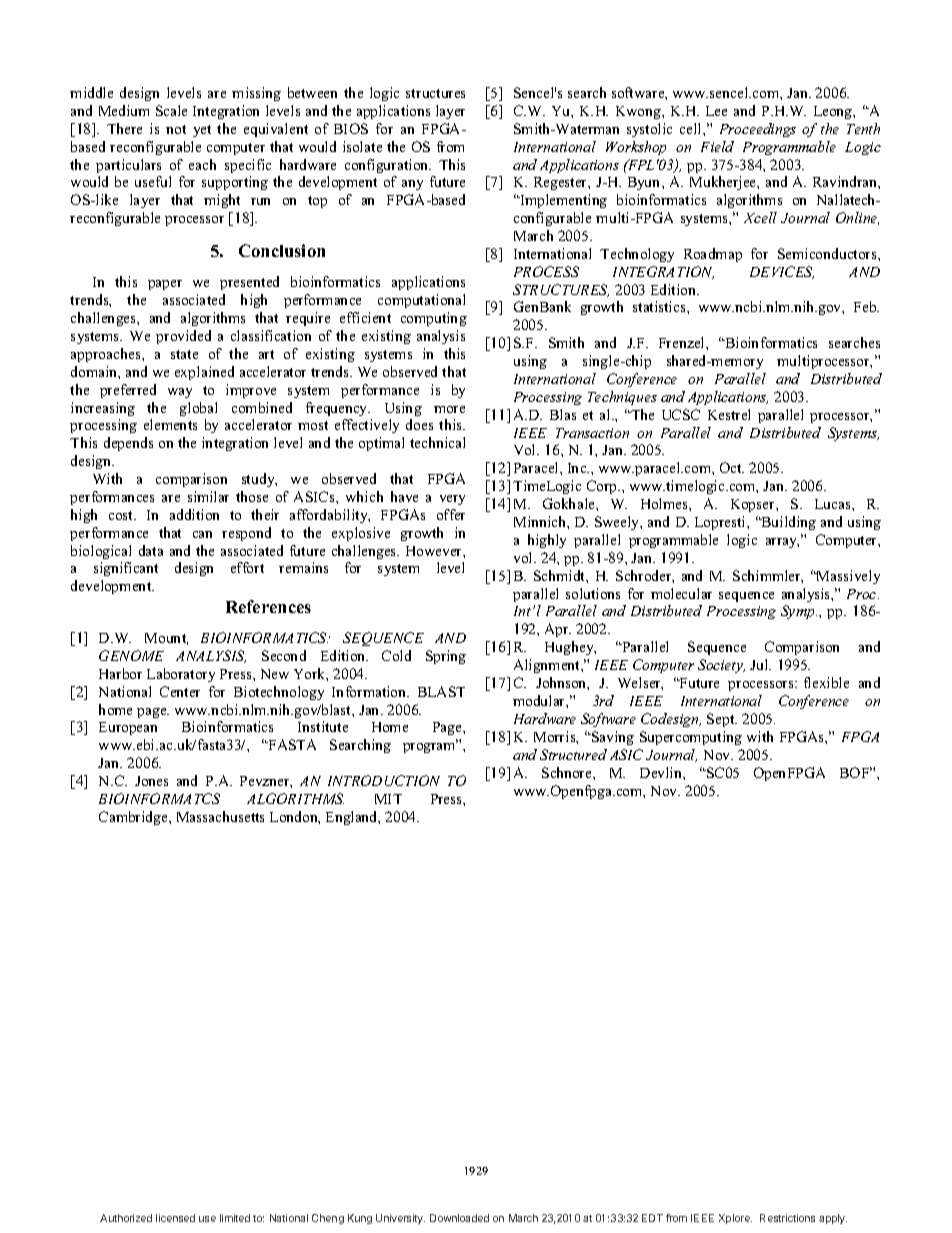  What do you see at coordinates (716, 111) in the page?
I see `Lee` at bounding box center [716, 111].
